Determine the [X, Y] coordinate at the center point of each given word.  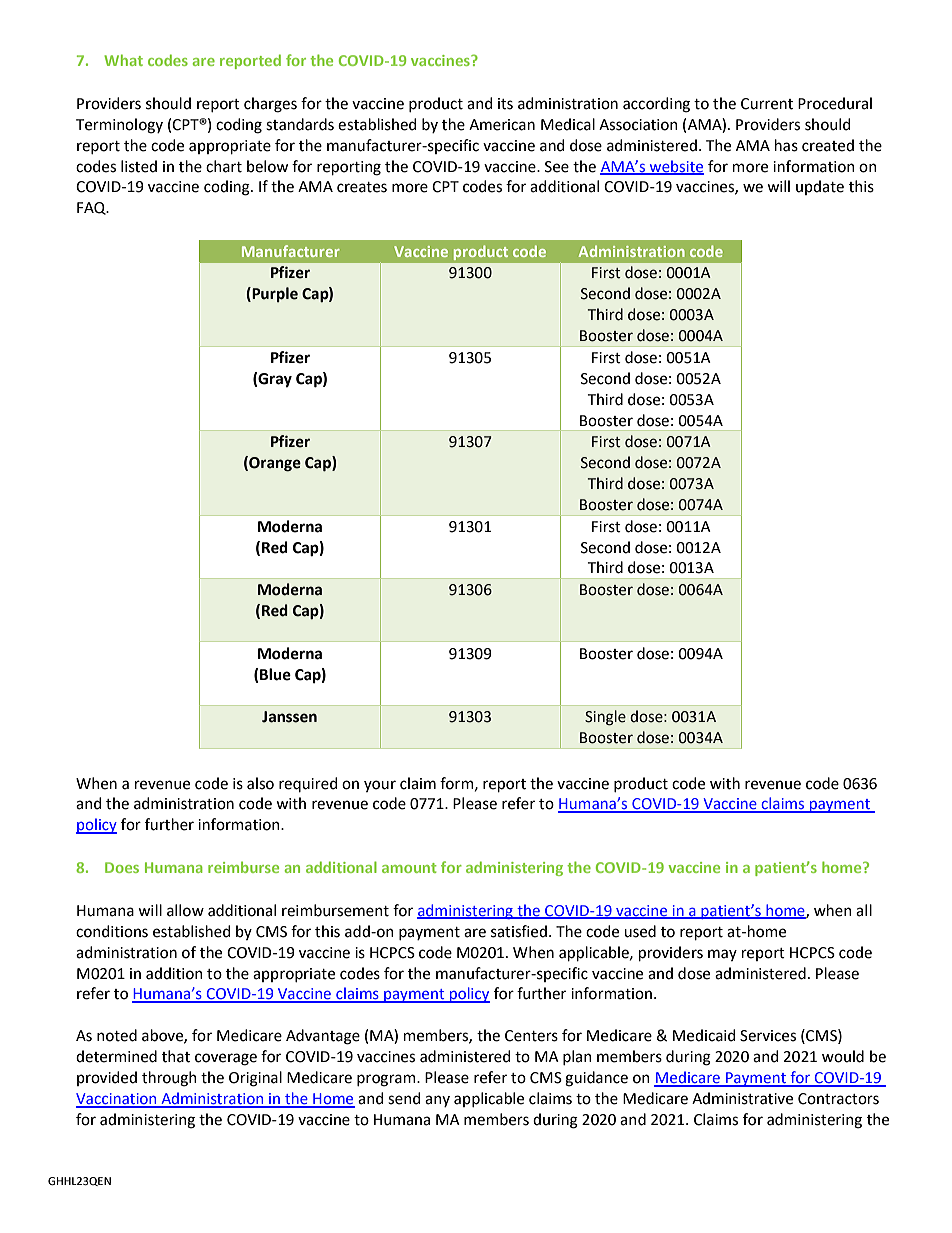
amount [409, 868]
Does [122, 867]
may [722, 955]
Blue [275, 674]
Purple [274, 294]
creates [362, 187]
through [169, 1079]
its [505, 104]
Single [605, 718]
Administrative [742, 1098]
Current [767, 104]
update [820, 187]
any [437, 1101]
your [380, 786]
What [123, 60]
